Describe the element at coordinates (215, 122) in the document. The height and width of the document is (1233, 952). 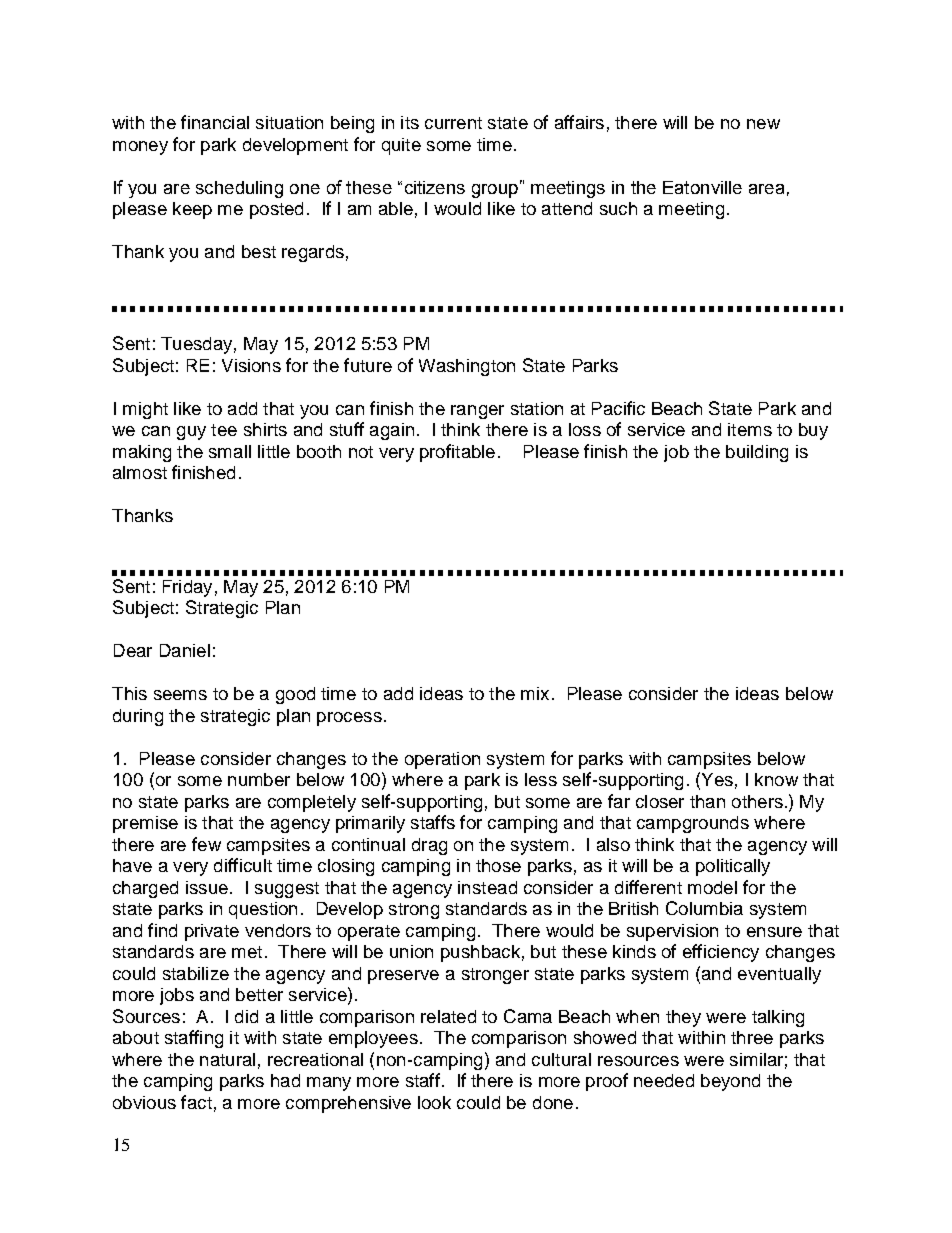
I see `financial` at that location.
